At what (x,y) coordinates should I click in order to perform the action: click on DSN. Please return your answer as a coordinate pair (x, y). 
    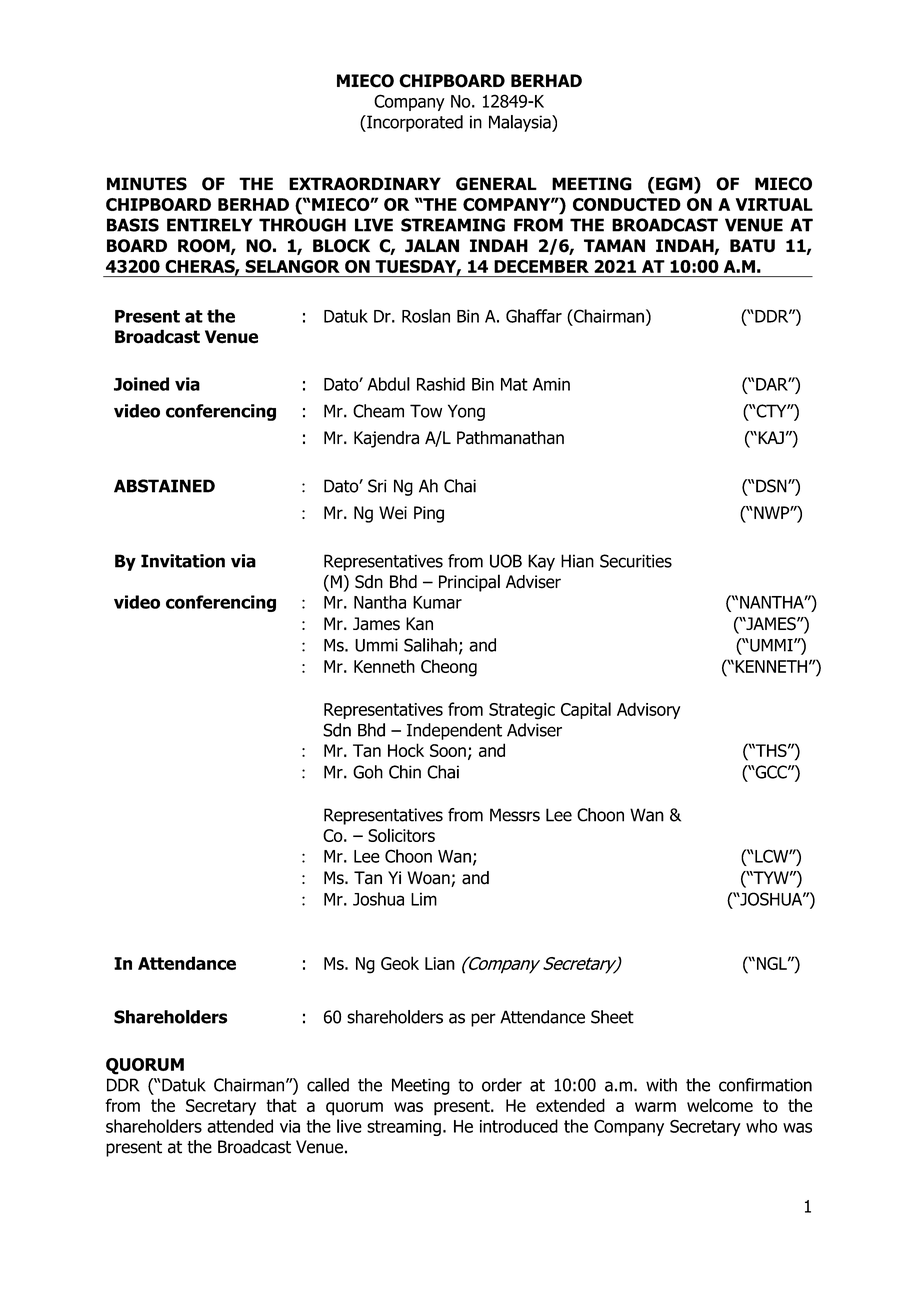
    Looking at the image, I should click on (772, 486).
